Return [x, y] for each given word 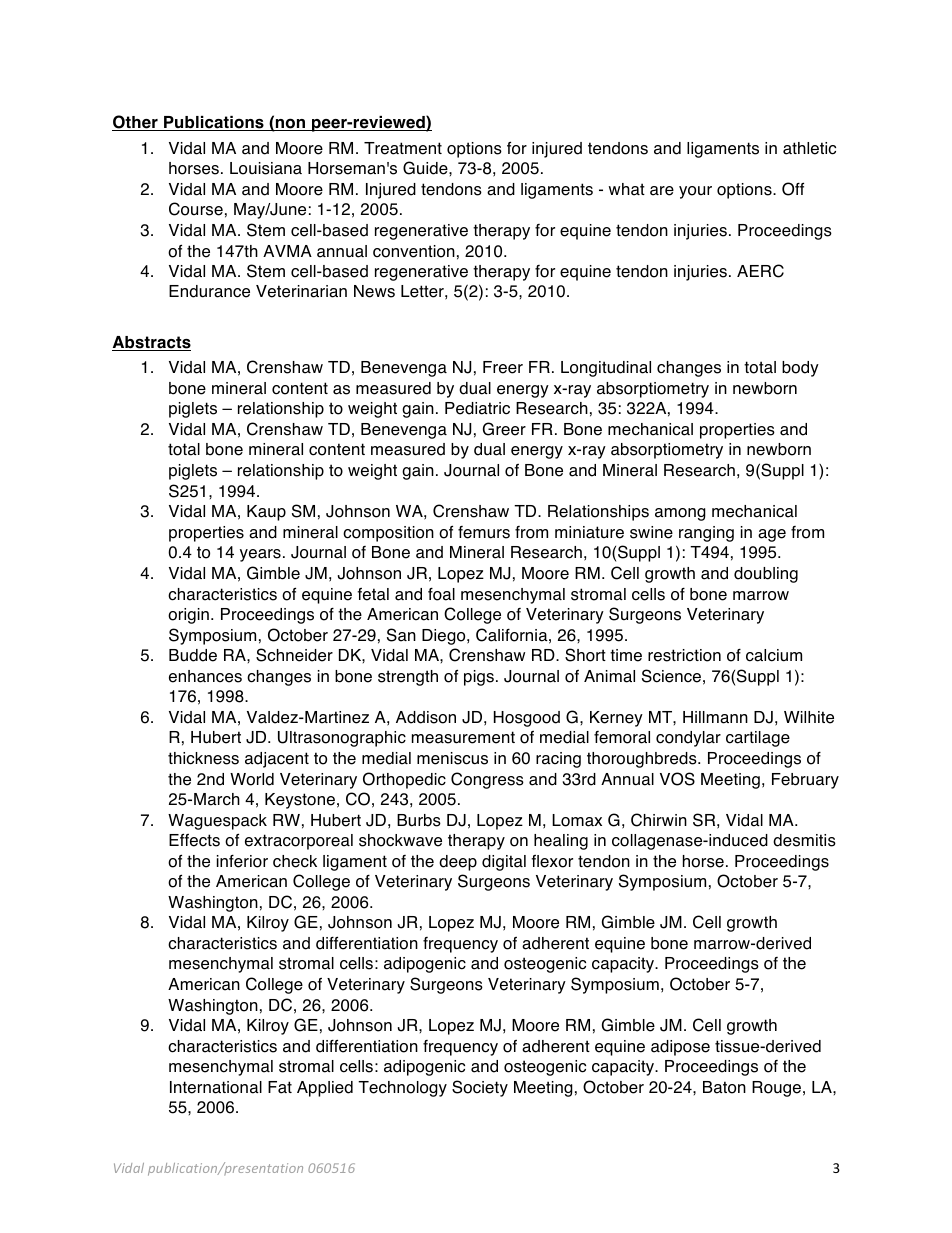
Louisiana [266, 168]
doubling [766, 575]
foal [441, 594]
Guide [426, 168]
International [216, 1087]
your [695, 192]
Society [480, 1088]
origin [188, 616]
